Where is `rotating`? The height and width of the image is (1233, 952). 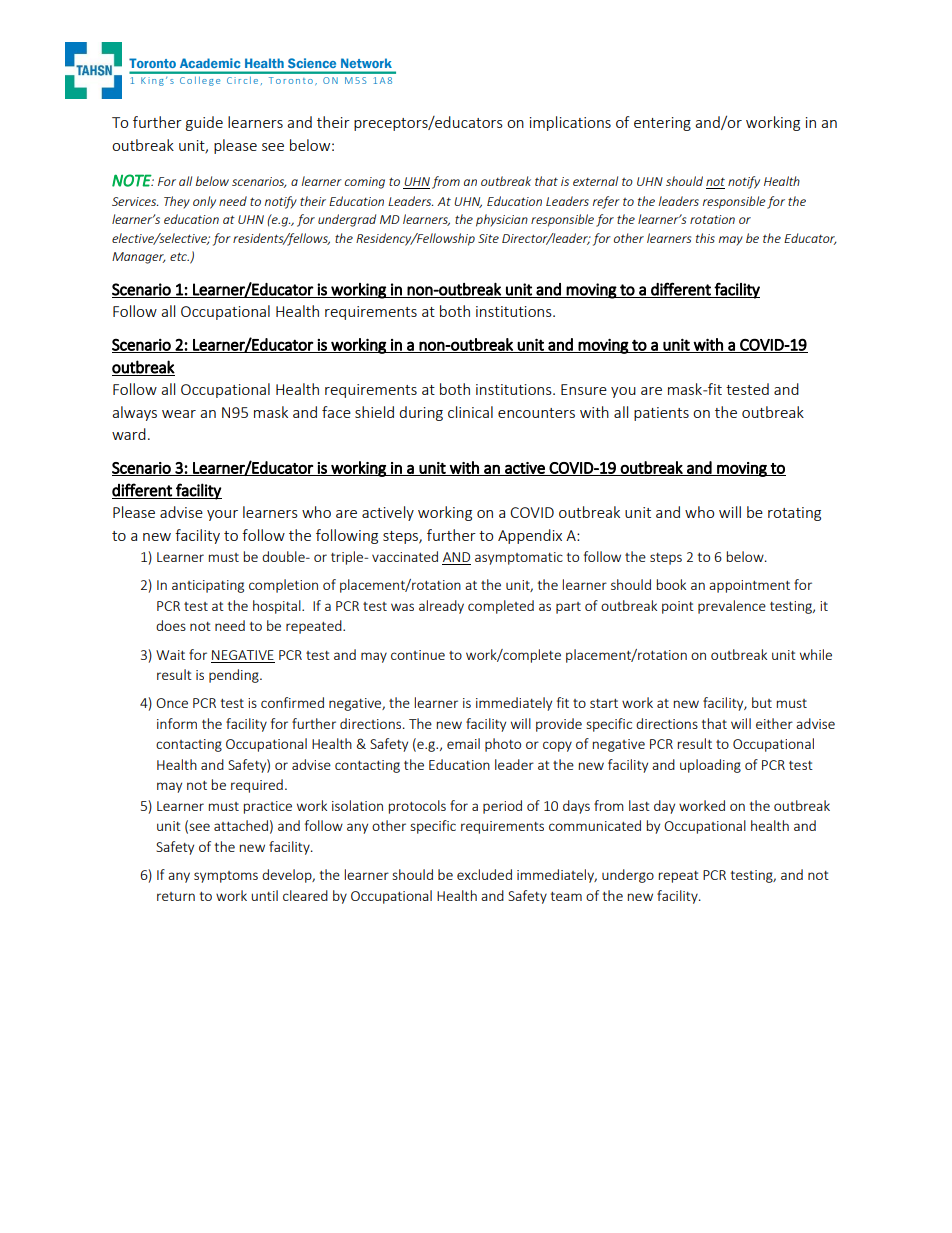 rotating is located at coordinates (794, 514).
